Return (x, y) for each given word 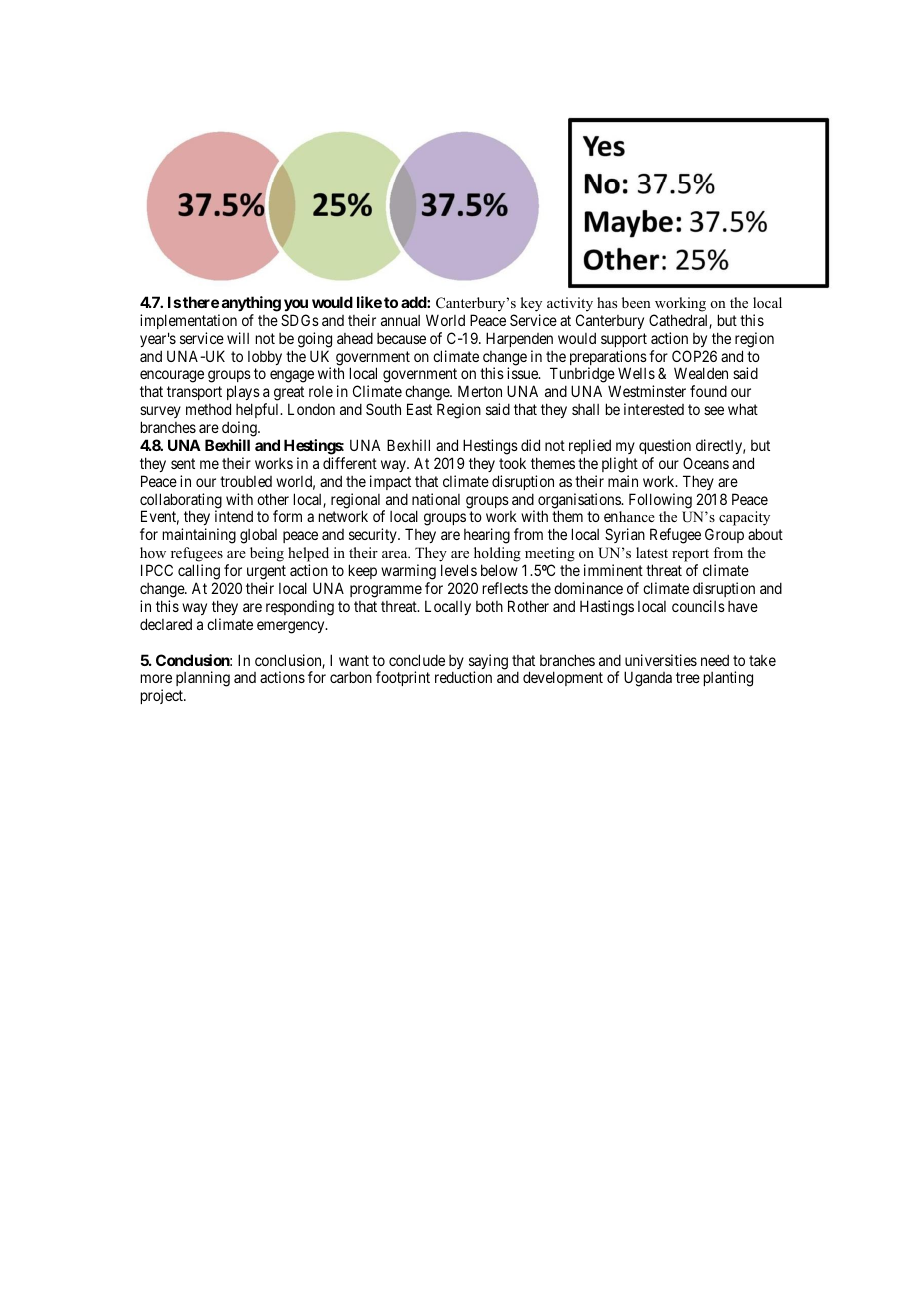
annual (400, 320)
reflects (505, 588)
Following (660, 501)
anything (251, 304)
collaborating (181, 502)
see (714, 410)
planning (203, 679)
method (208, 409)
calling (199, 572)
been (636, 302)
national (436, 499)
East (419, 409)
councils (698, 606)
